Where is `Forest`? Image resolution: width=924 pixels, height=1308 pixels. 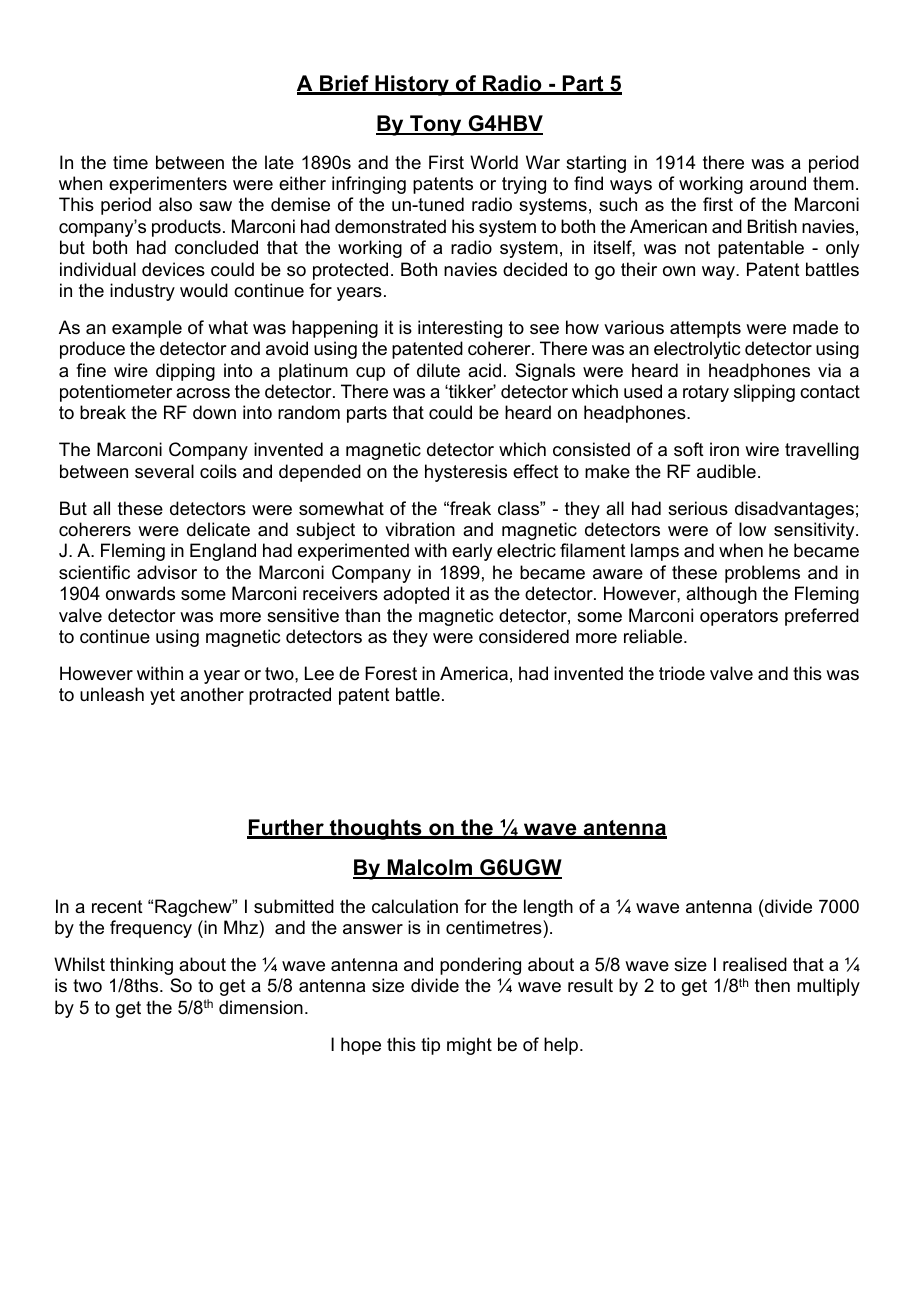
Forest is located at coordinates (391, 673).
